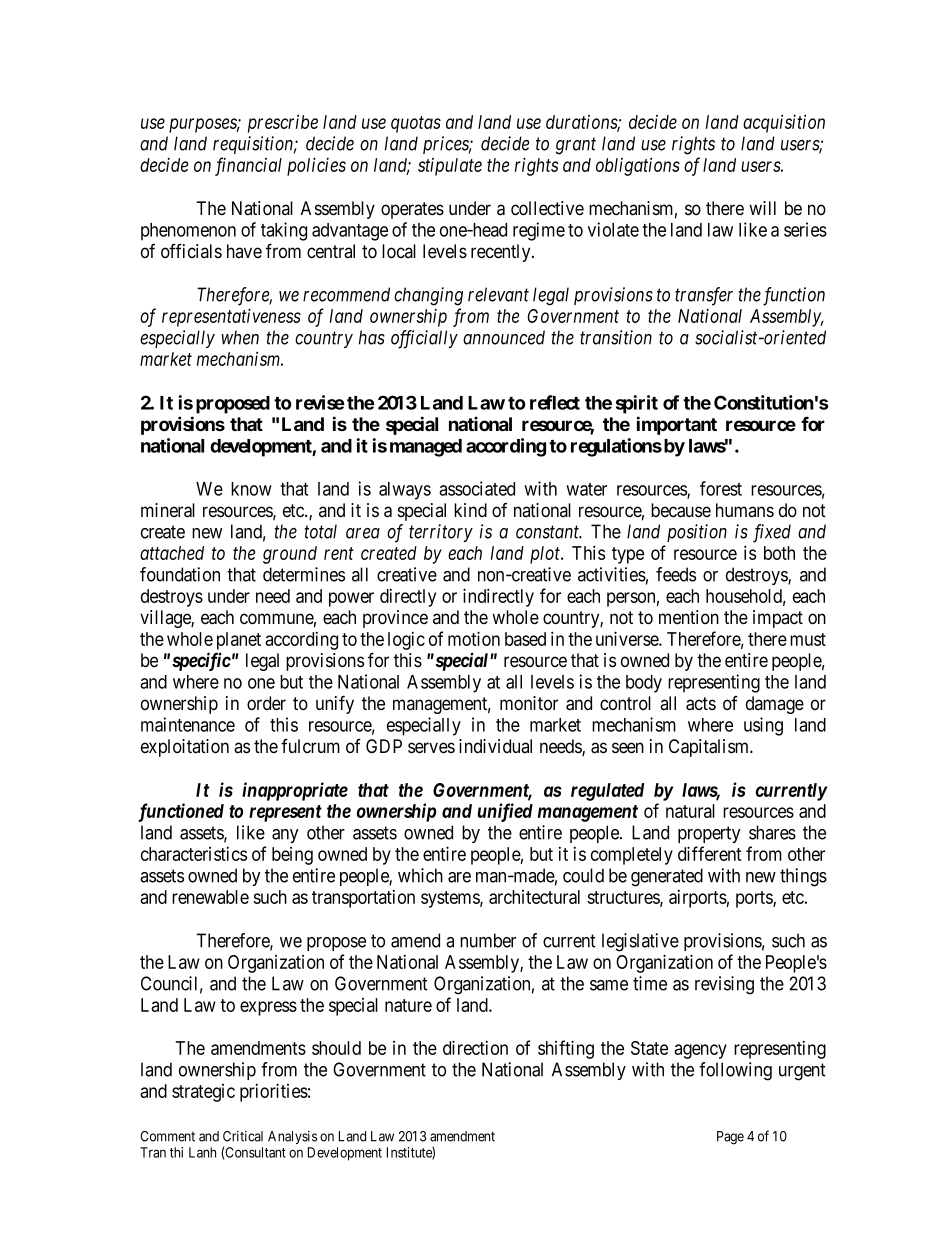 The image size is (952, 1233). Describe the element at coordinates (475, 1047) in the image. I see `direction` at that location.
